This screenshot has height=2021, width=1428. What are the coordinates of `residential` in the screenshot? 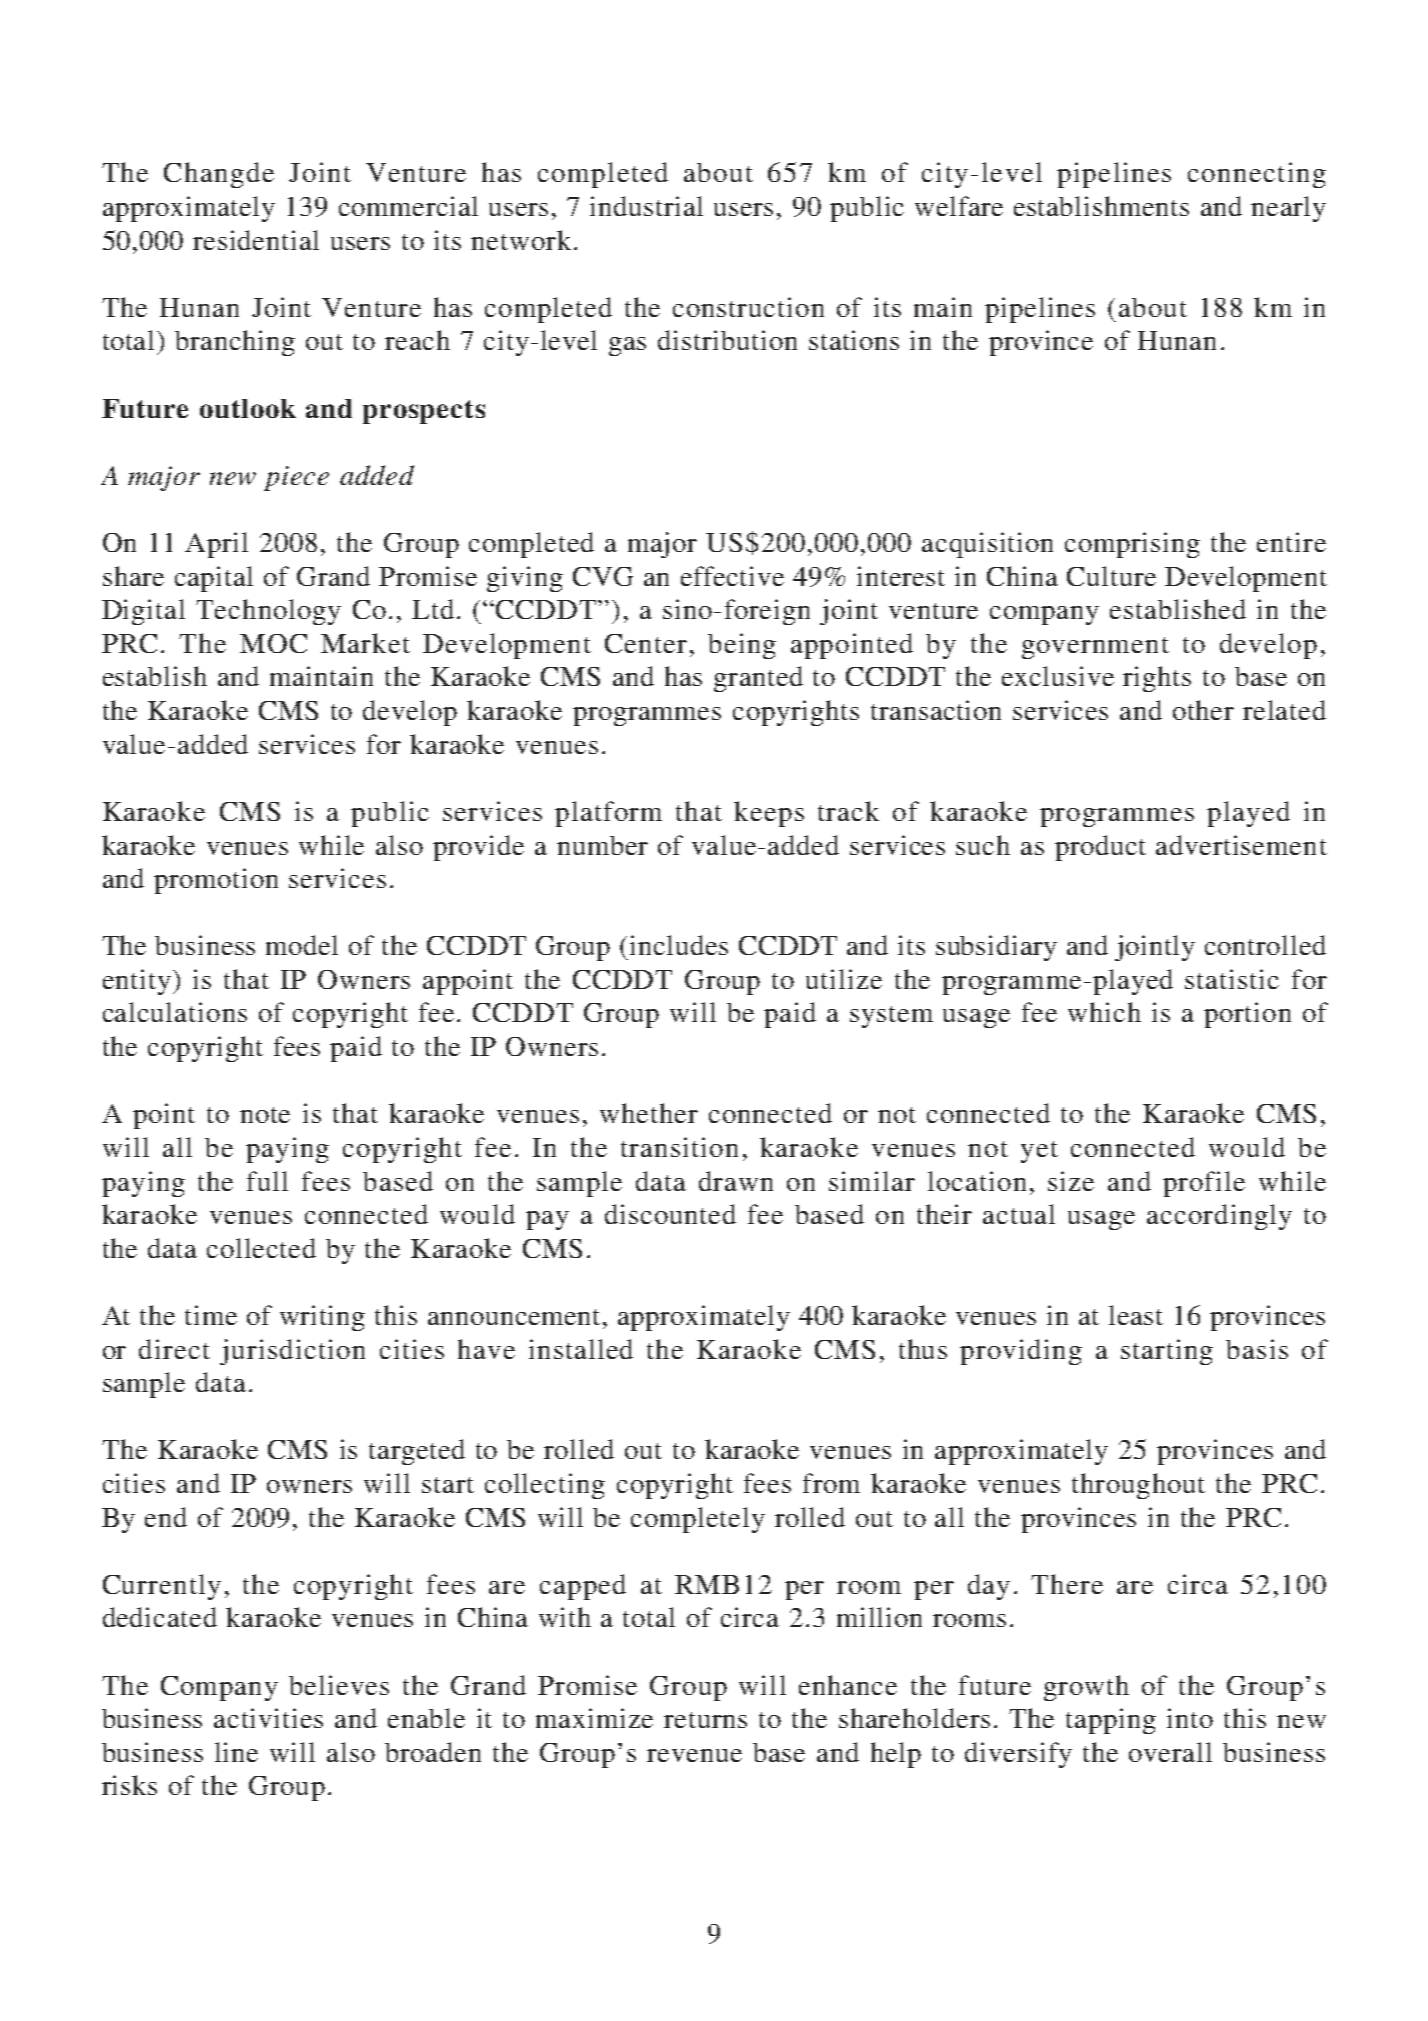 It's located at (256, 240).
